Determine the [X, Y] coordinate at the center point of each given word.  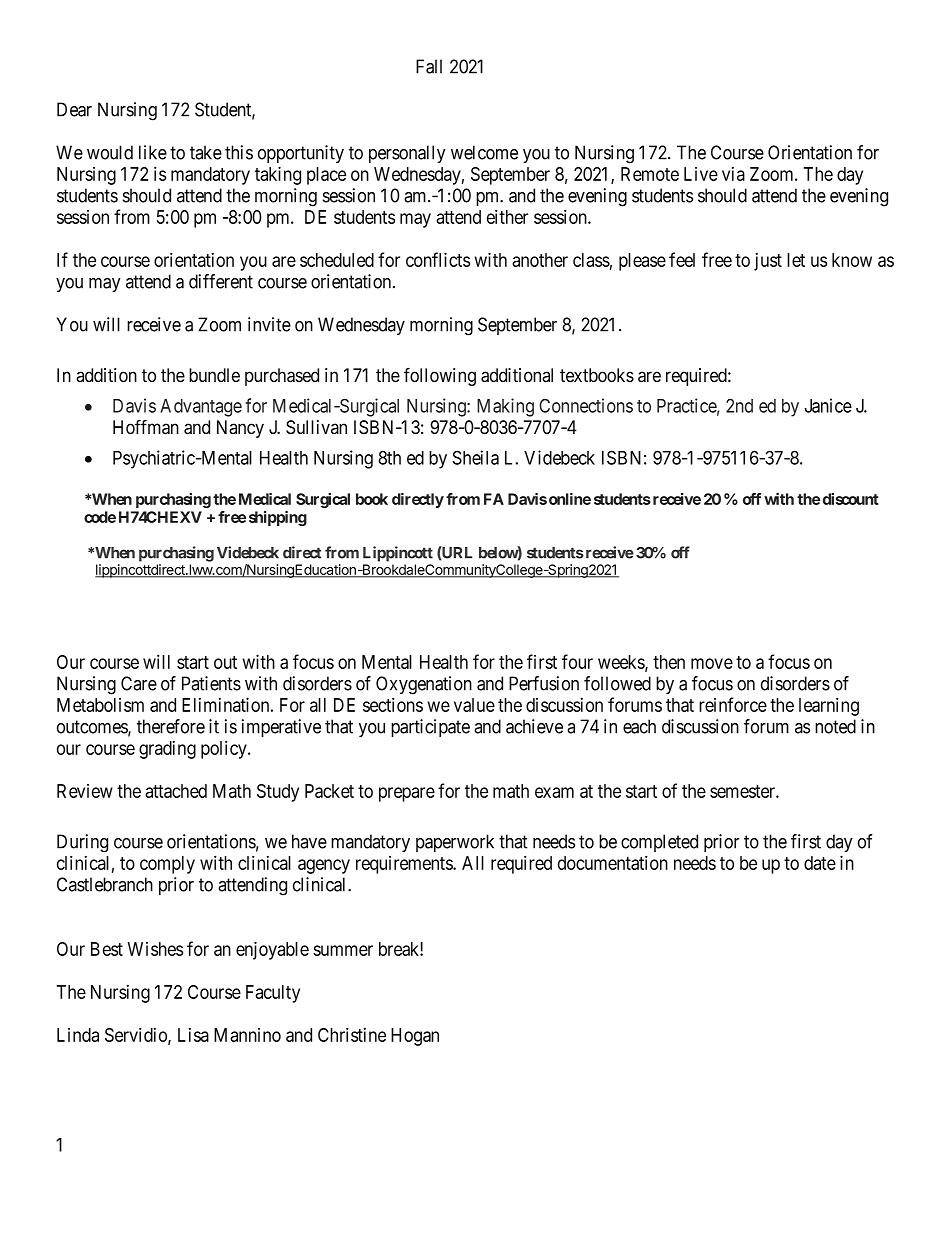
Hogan [415, 1037]
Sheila [475, 457]
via [733, 174]
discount [851, 499]
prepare [407, 794]
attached [176, 791]
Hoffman [146, 427]
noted [835, 726]
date [820, 863]
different [221, 281]
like [153, 152]
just [768, 262]
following [440, 376]
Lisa [193, 1035]
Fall [429, 66]
